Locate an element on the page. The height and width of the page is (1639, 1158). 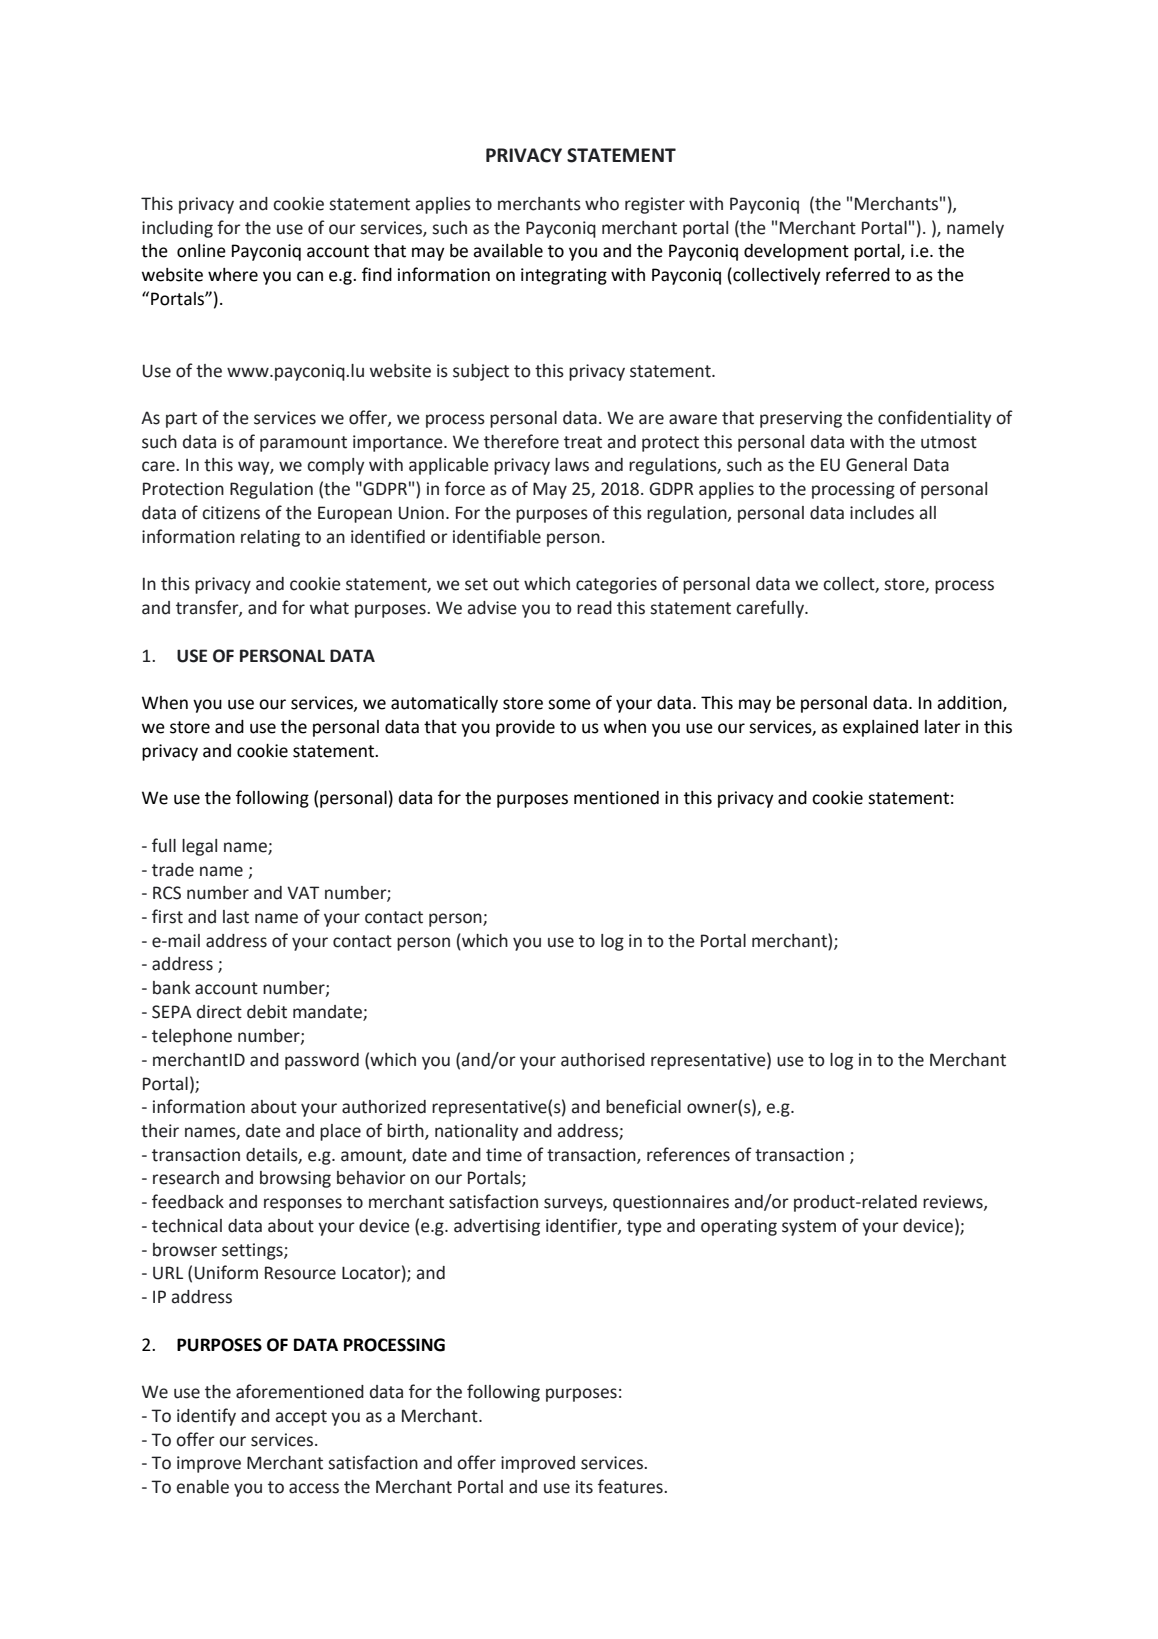
integrating is located at coordinates (564, 276).
